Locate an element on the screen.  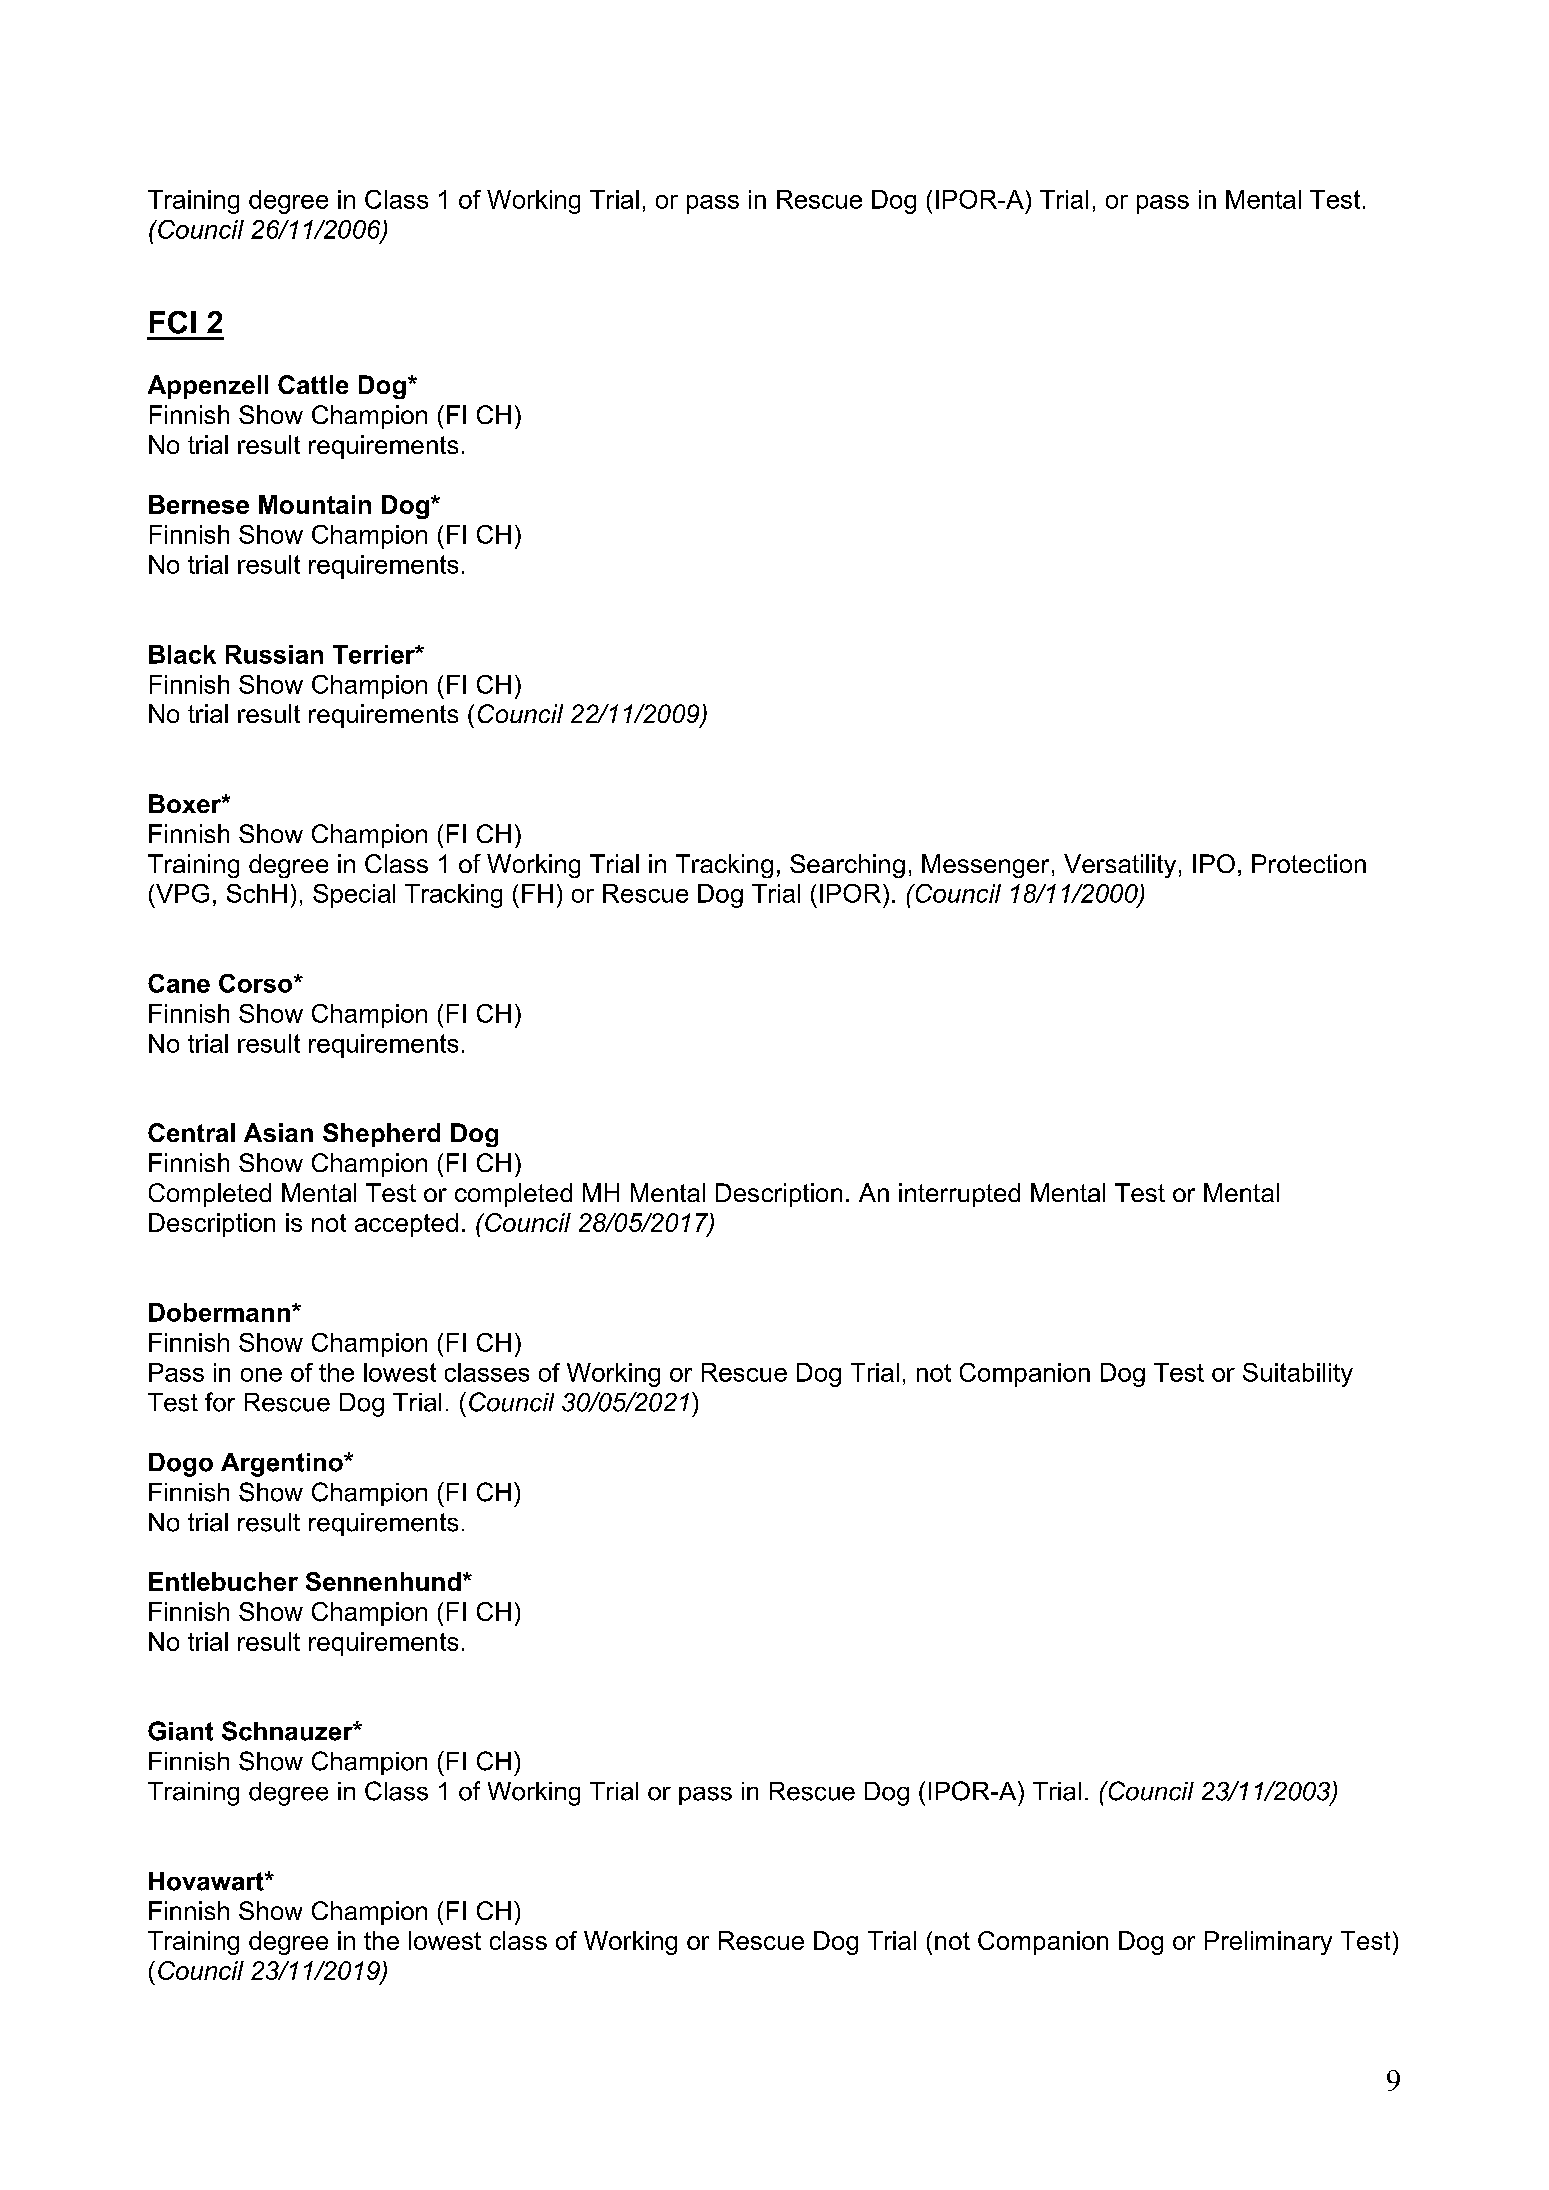
Suitability is located at coordinates (1298, 1375).
